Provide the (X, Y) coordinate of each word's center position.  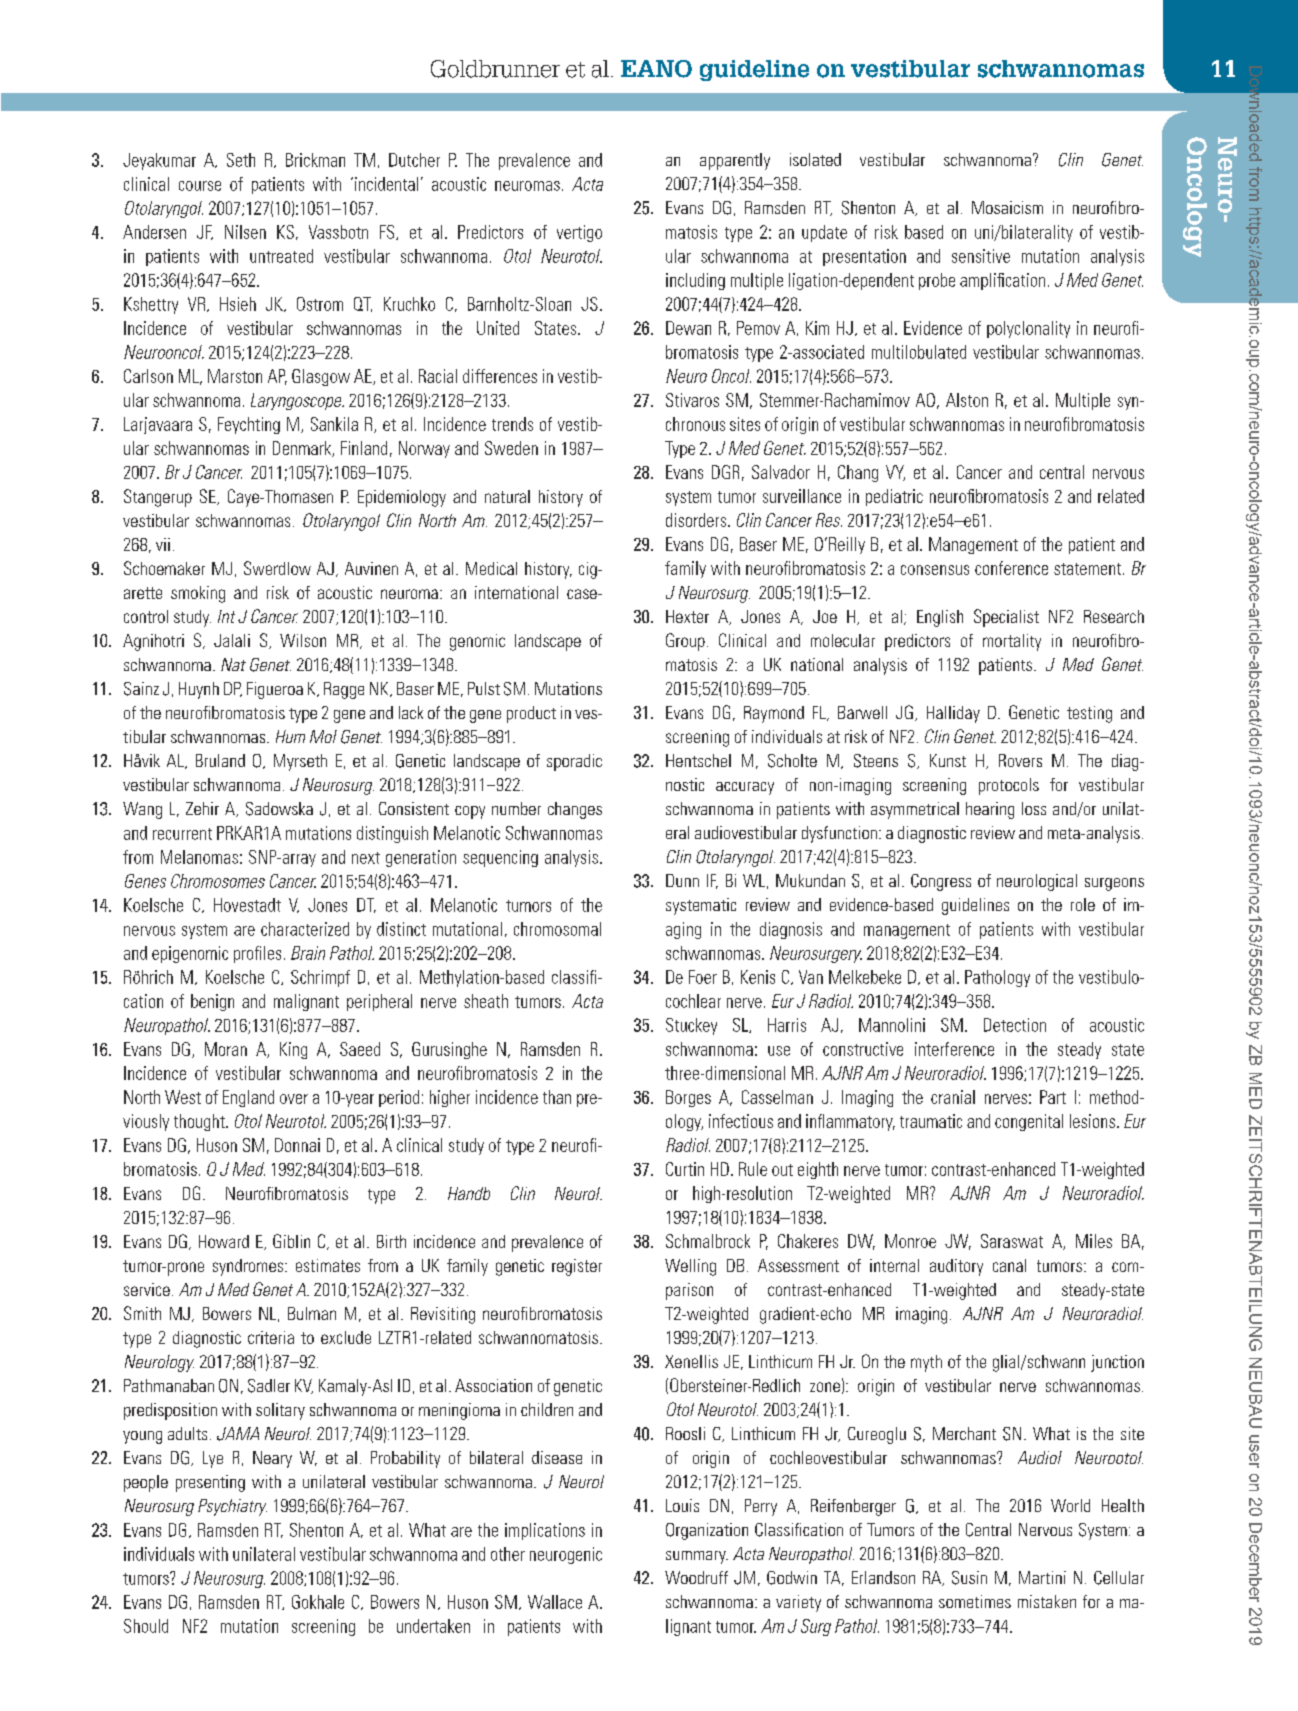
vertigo (579, 233)
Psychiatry (232, 1507)
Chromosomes (218, 881)
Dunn (682, 880)
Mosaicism (1007, 207)
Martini (1042, 1577)
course (200, 186)
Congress (941, 882)
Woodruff (696, 1577)
